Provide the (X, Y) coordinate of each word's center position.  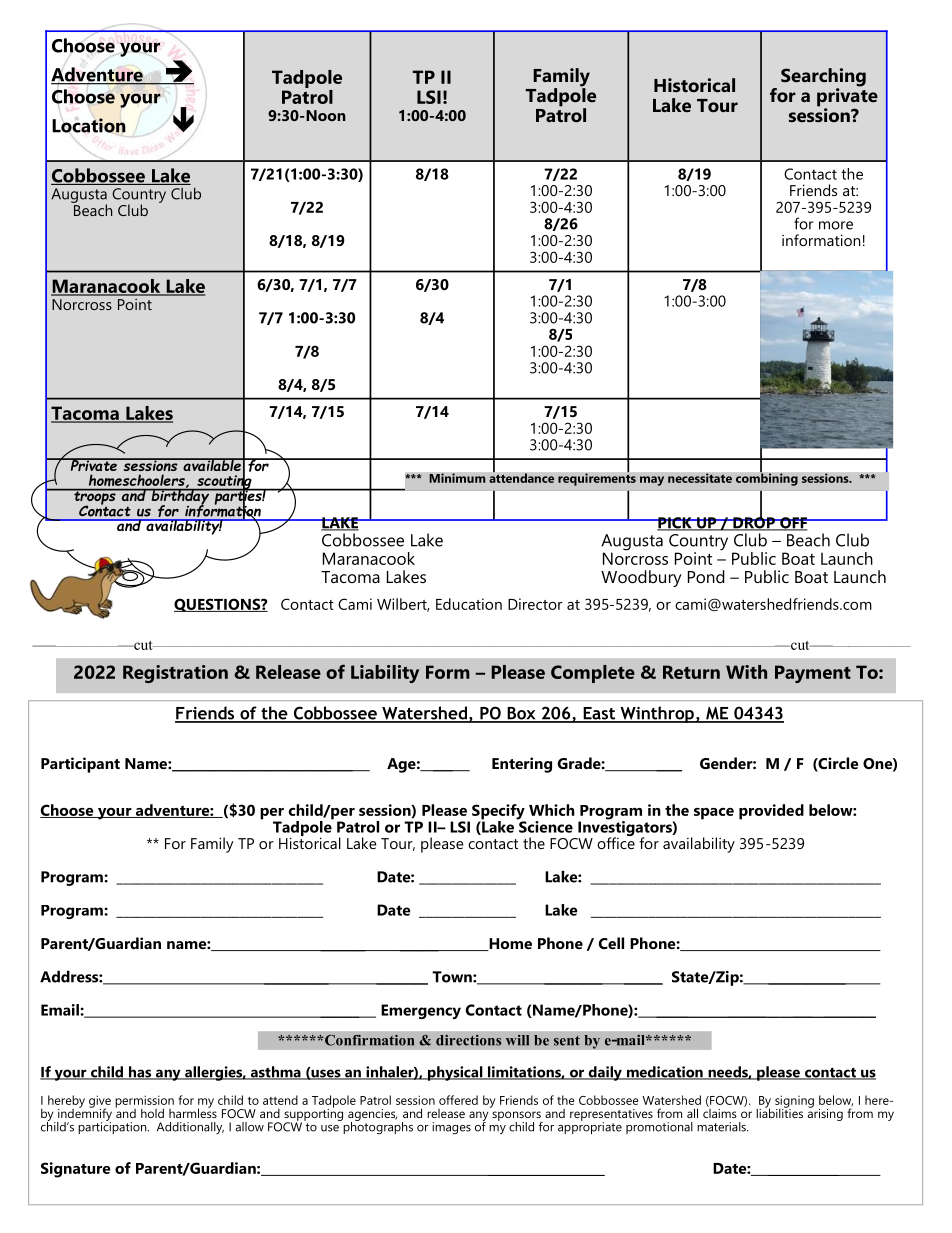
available (212, 464)
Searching (823, 78)
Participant (80, 765)
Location (89, 125)
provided (771, 812)
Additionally (190, 1128)
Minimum (457, 478)
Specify (499, 813)
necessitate (700, 478)
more (836, 225)
